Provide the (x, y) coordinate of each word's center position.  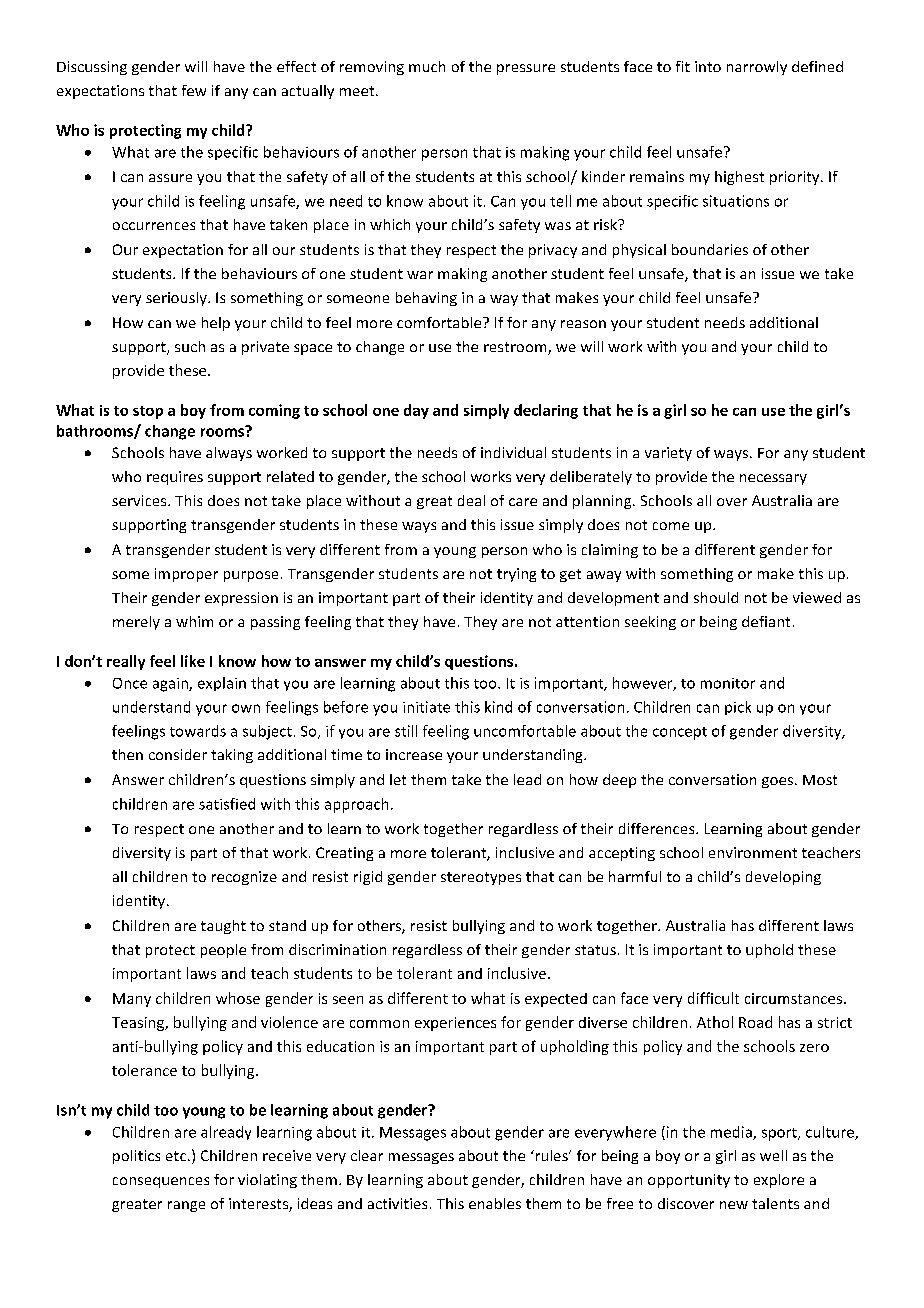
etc (177, 1156)
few (194, 90)
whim (194, 621)
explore (779, 1181)
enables (495, 1203)
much (427, 66)
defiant (766, 621)
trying (516, 575)
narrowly (757, 68)
